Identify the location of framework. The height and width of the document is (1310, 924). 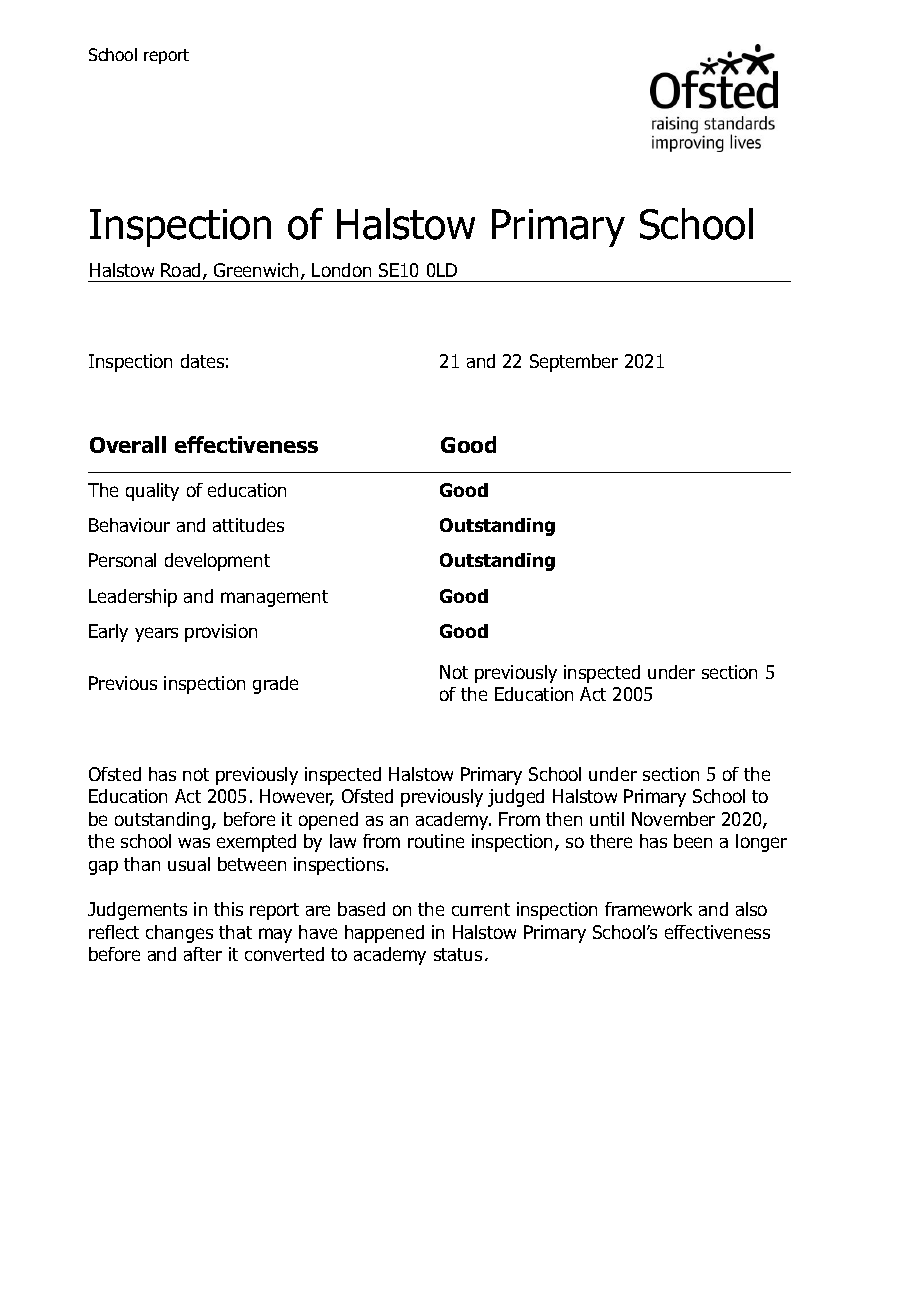
(648, 909).
